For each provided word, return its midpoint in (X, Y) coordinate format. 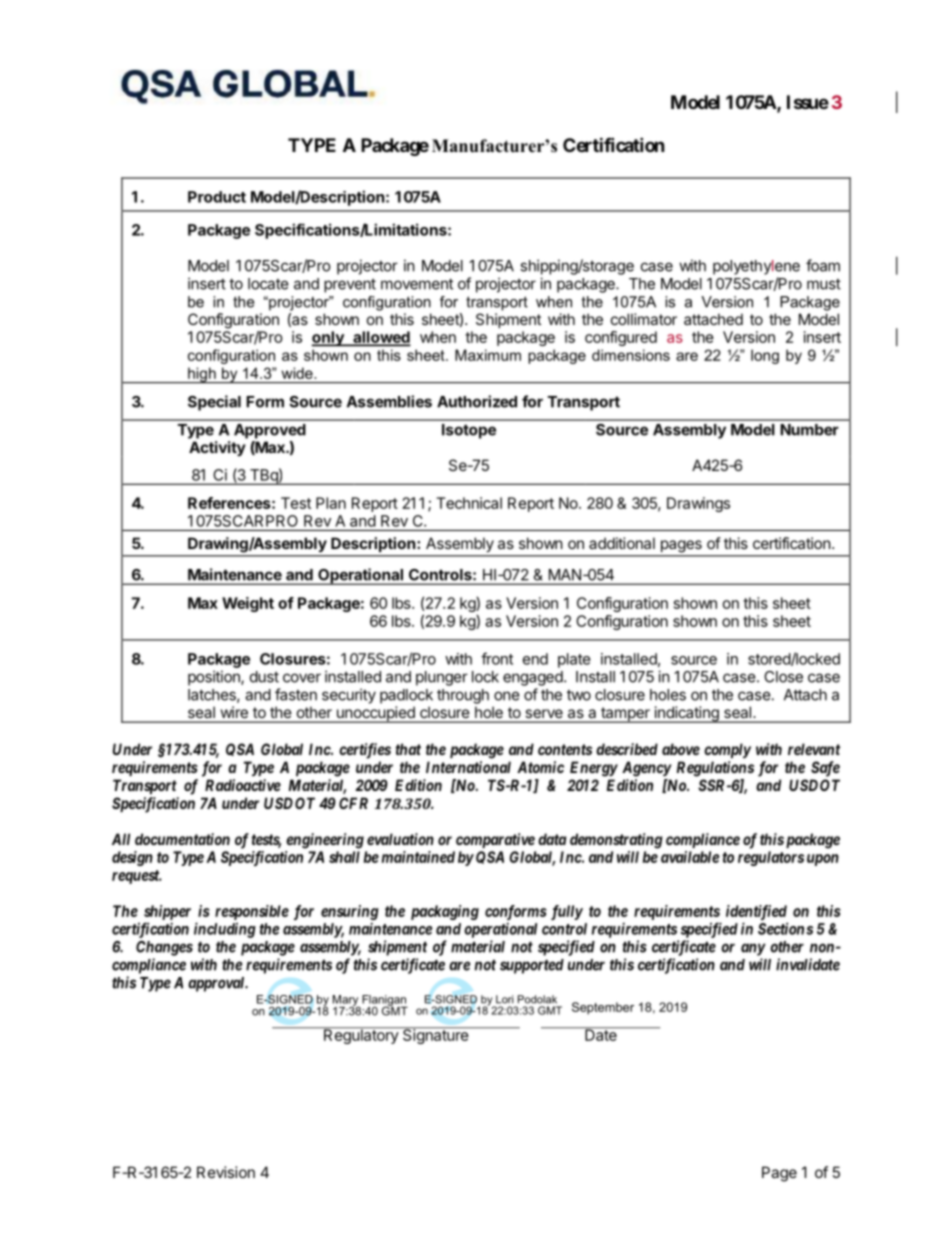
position (215, 678)
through (463, 696)
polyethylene (756, 267)
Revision (226, 1172)
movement (417, 284)
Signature (436, 1035)
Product (217, 197)
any (753, 949)
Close (783, 677)
